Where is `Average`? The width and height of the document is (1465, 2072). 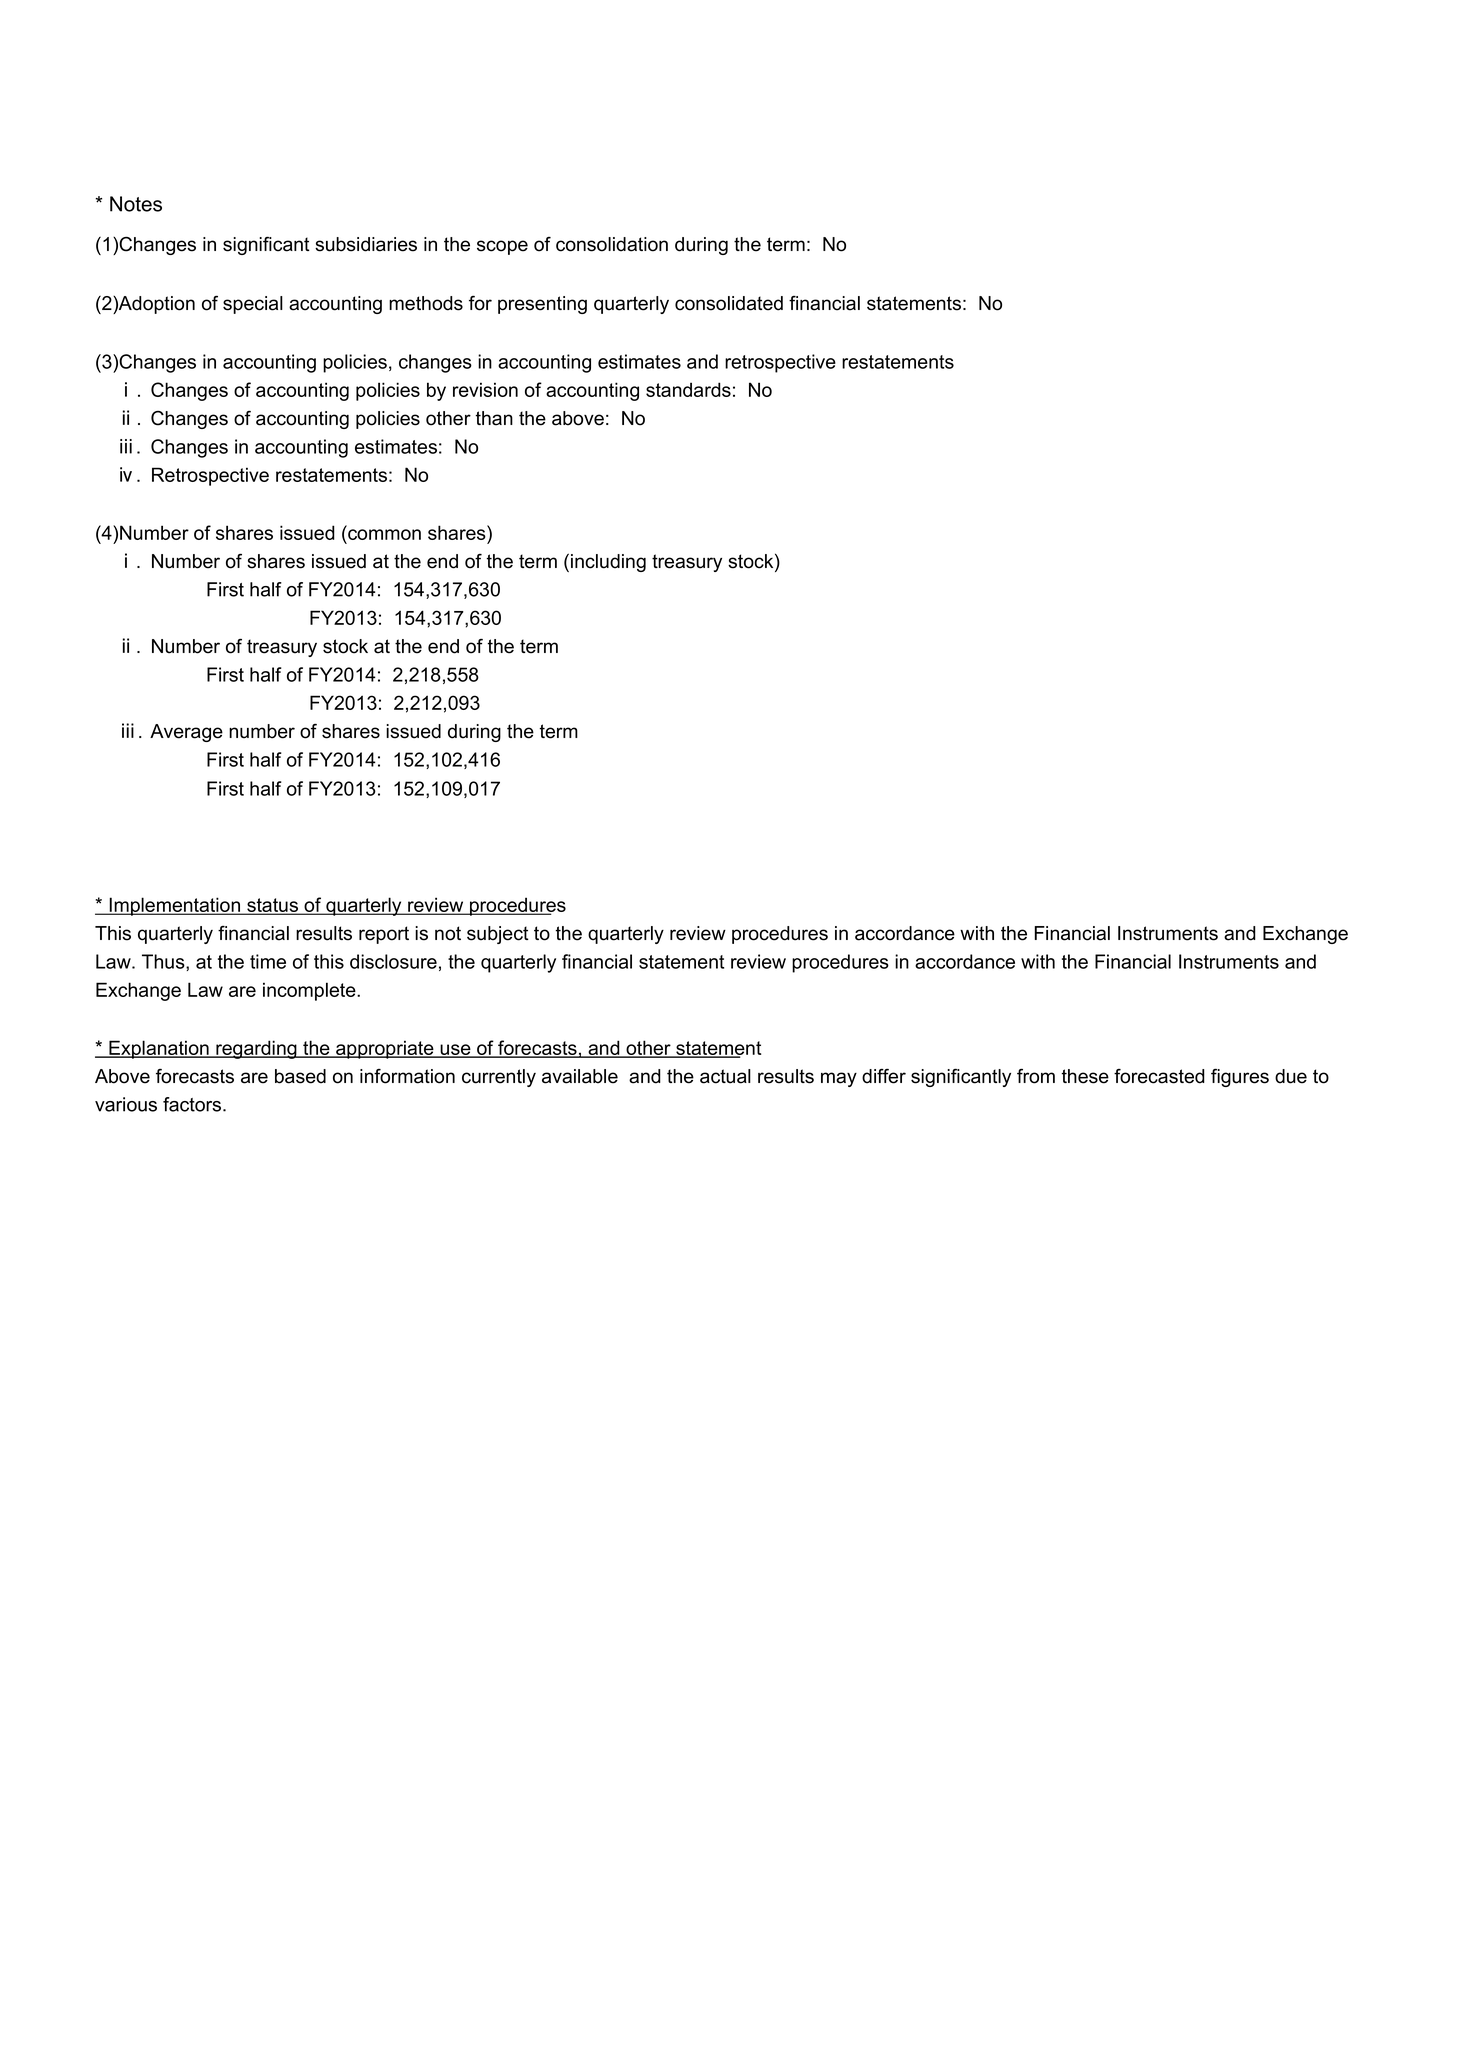
Average is located at coordinates (186, 733).
